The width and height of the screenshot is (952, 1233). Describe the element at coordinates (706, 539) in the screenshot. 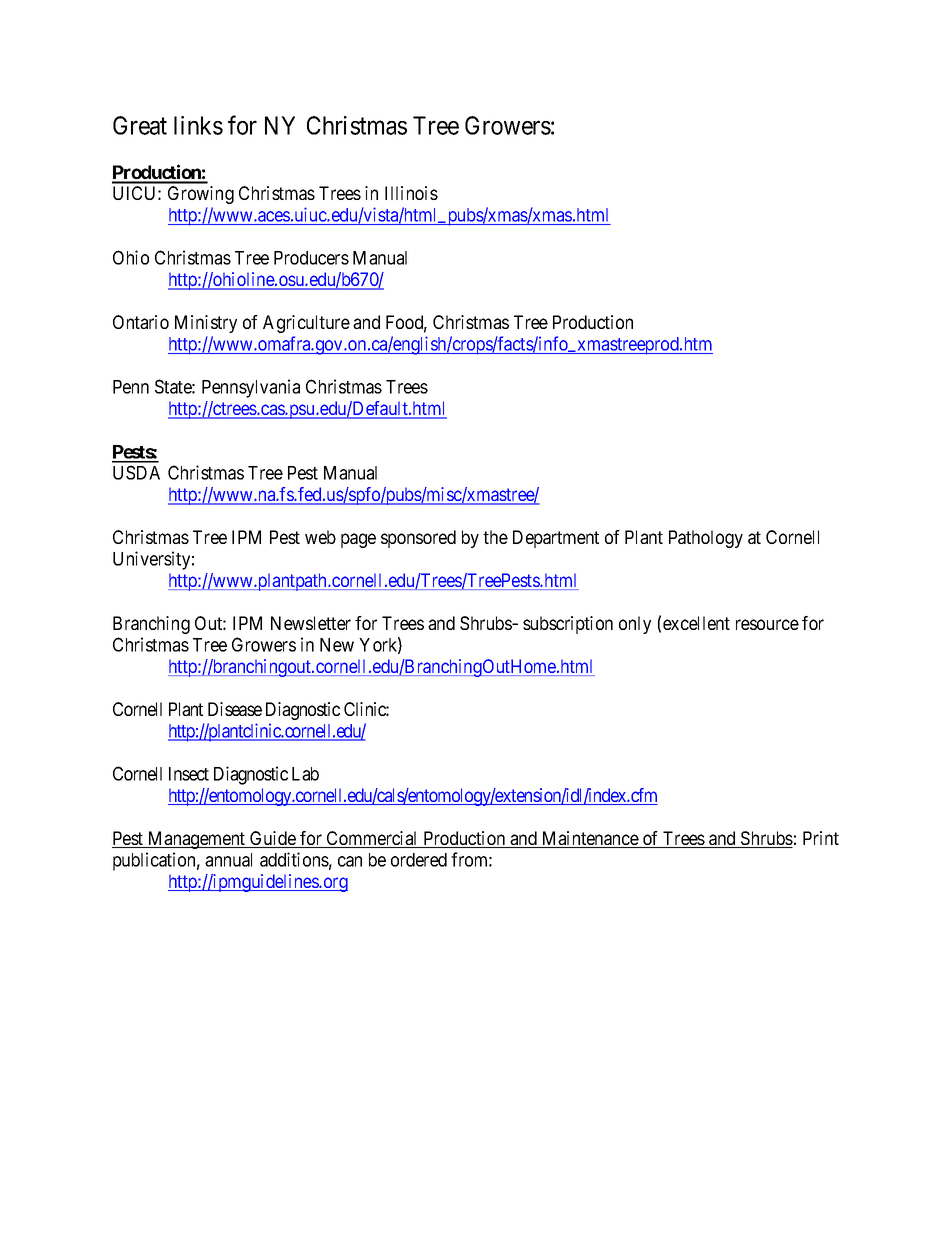

I see `Pathology` at that location.
